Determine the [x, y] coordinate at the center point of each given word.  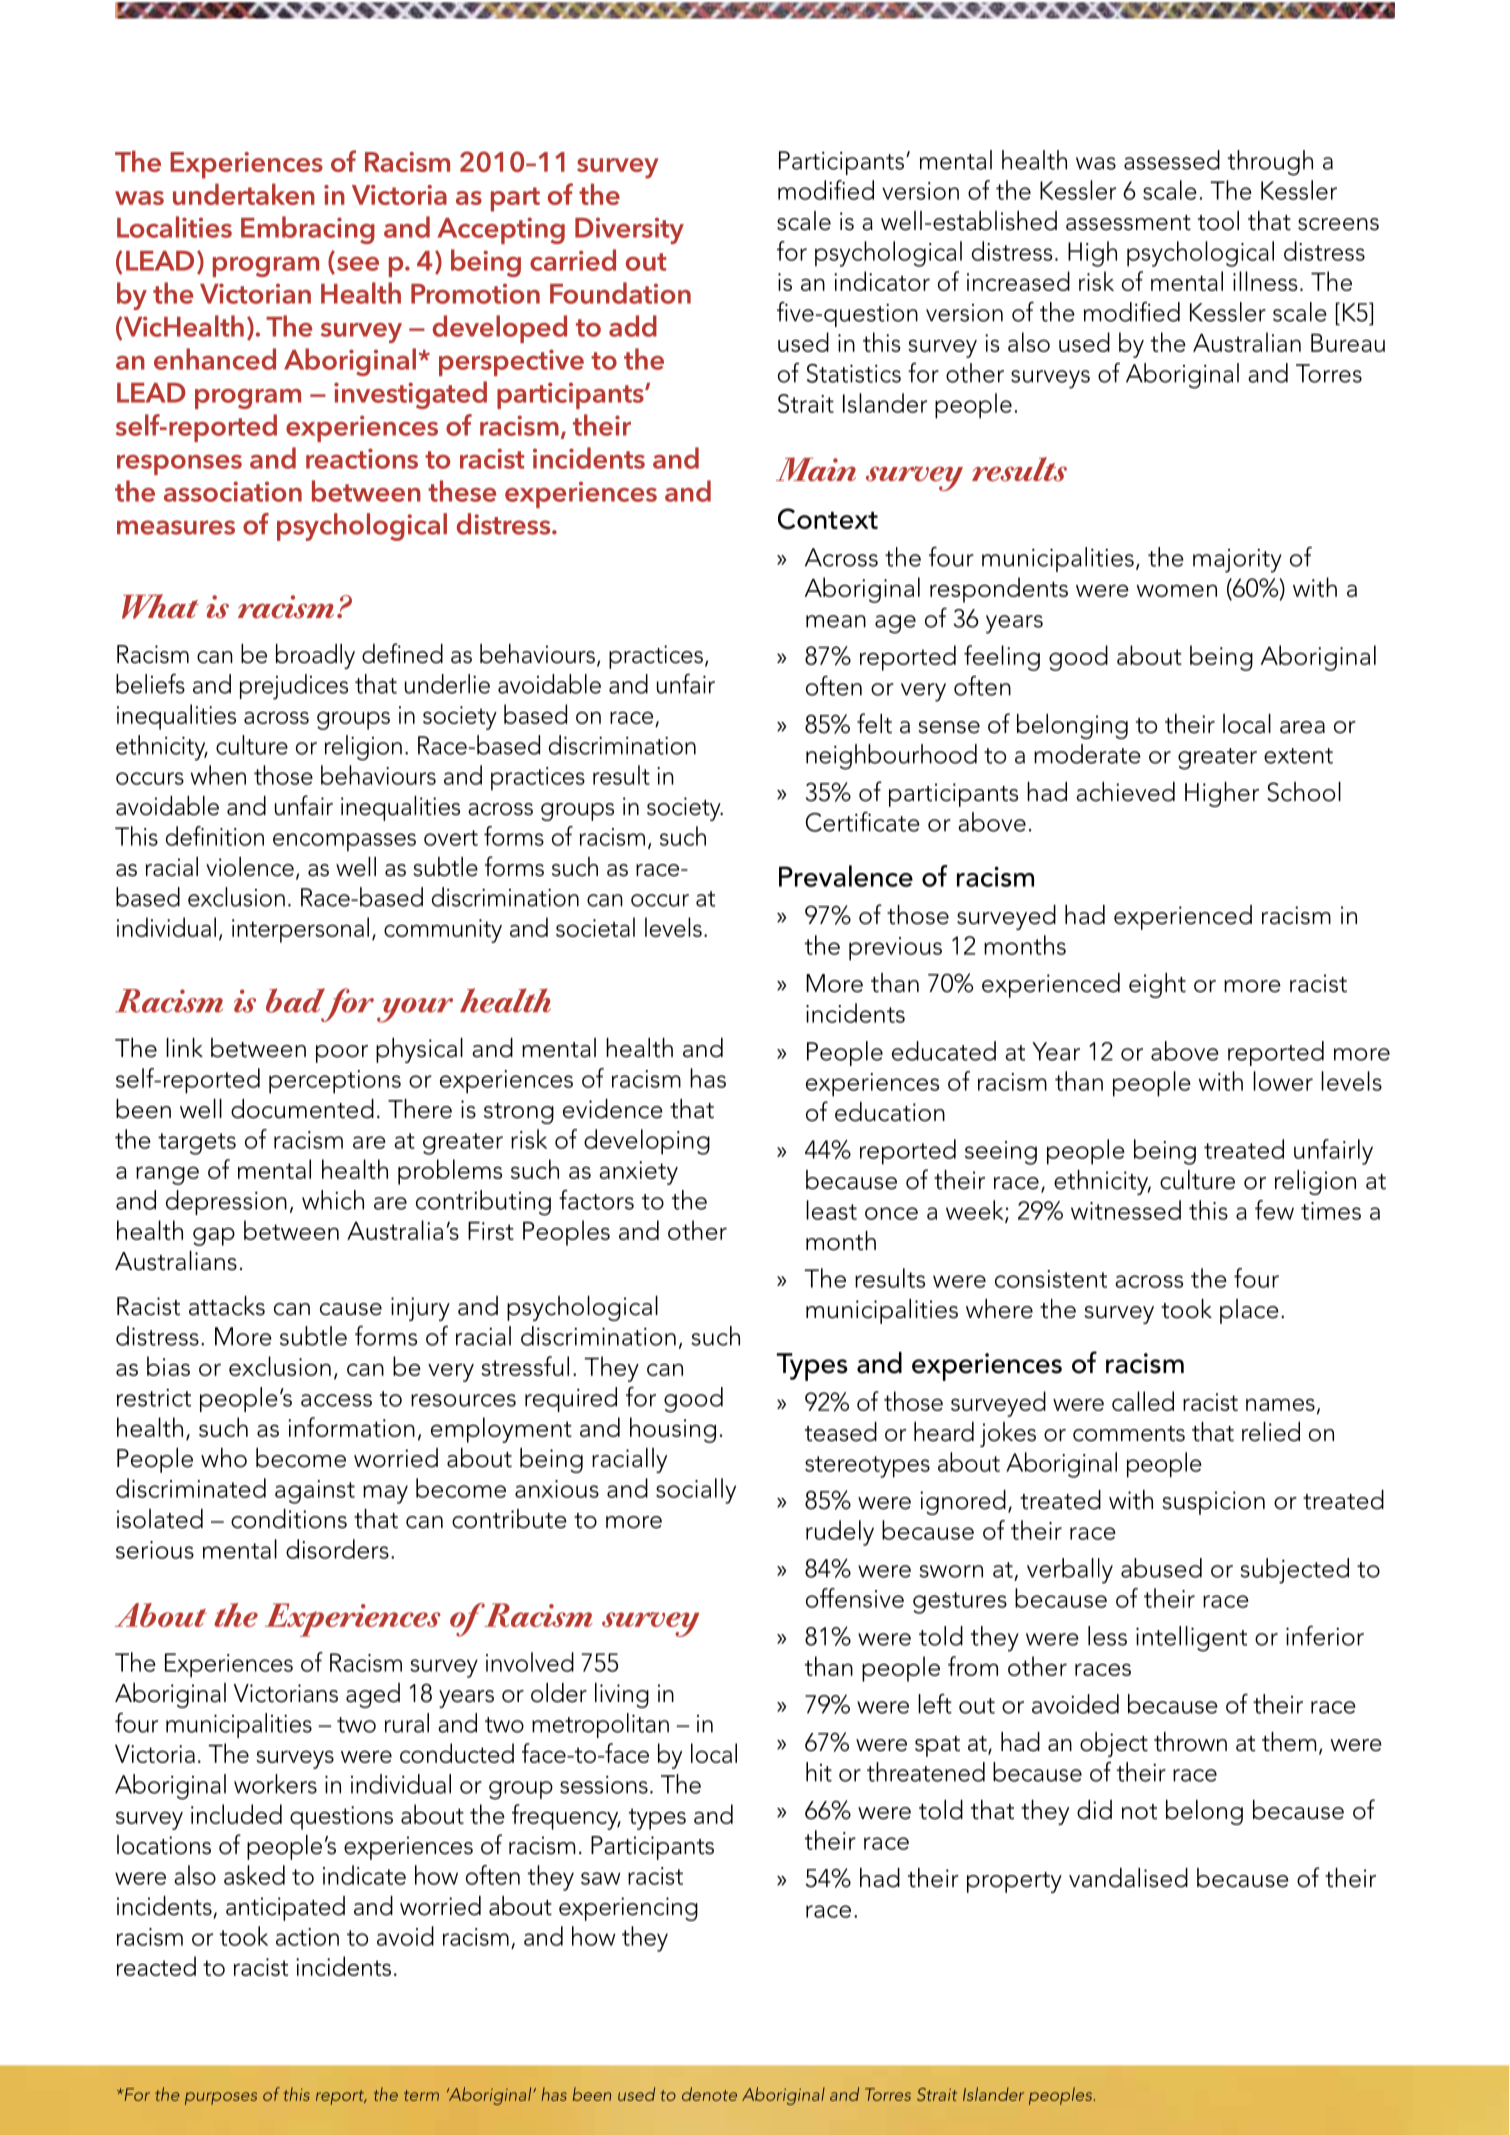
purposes [221, 2098]
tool [1218, 221]
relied [1271, 1432]
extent [1298, 756]
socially [696, 1491]
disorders [337, 1549]
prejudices [294, 687]
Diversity [629, 230]
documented [302, 1109]
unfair [686, 684]
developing [647, 1142]
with [1221, 1081]
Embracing [308, 230]
